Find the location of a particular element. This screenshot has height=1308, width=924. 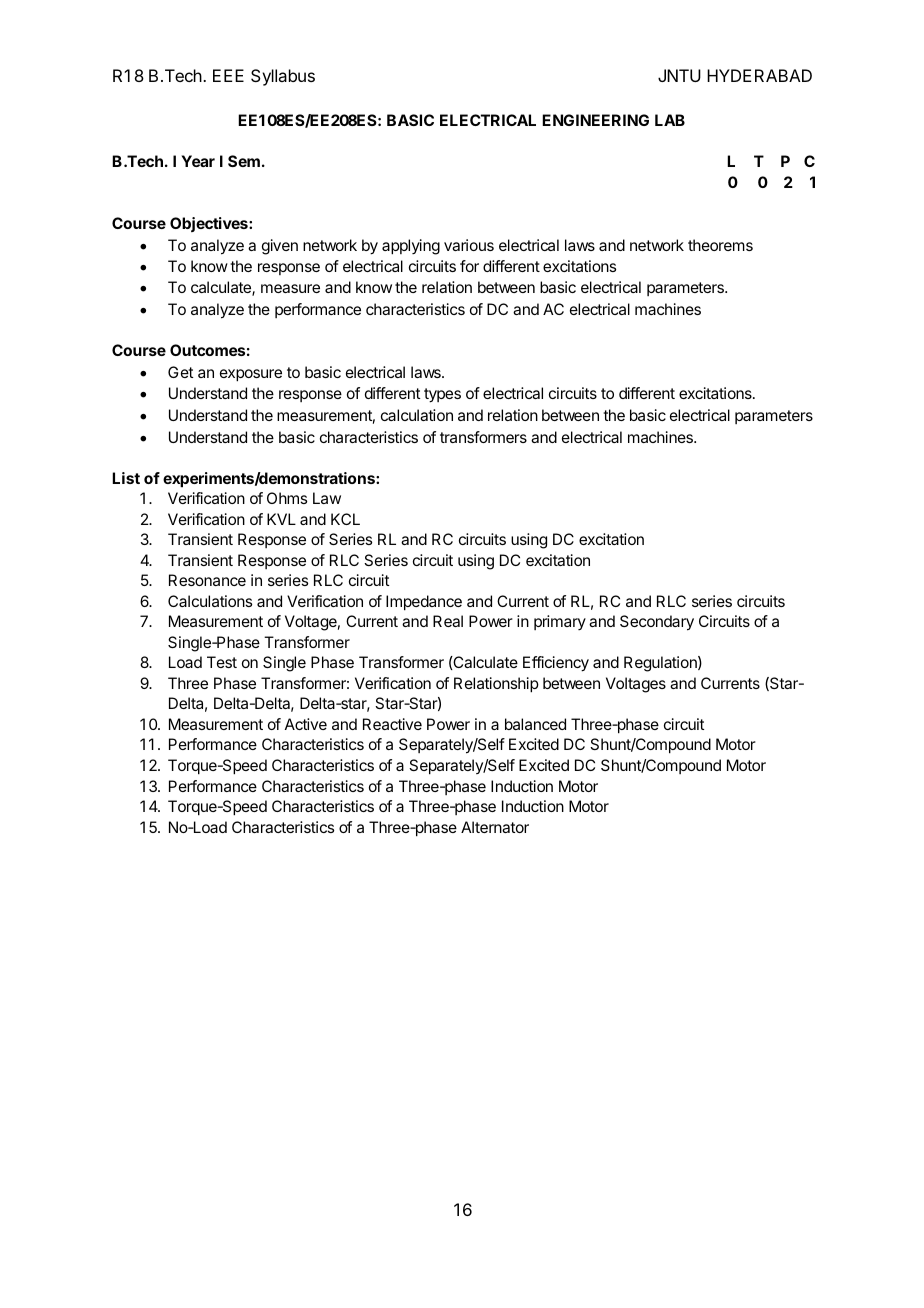

ENGINEERING is located at coordinates (595, 120).
